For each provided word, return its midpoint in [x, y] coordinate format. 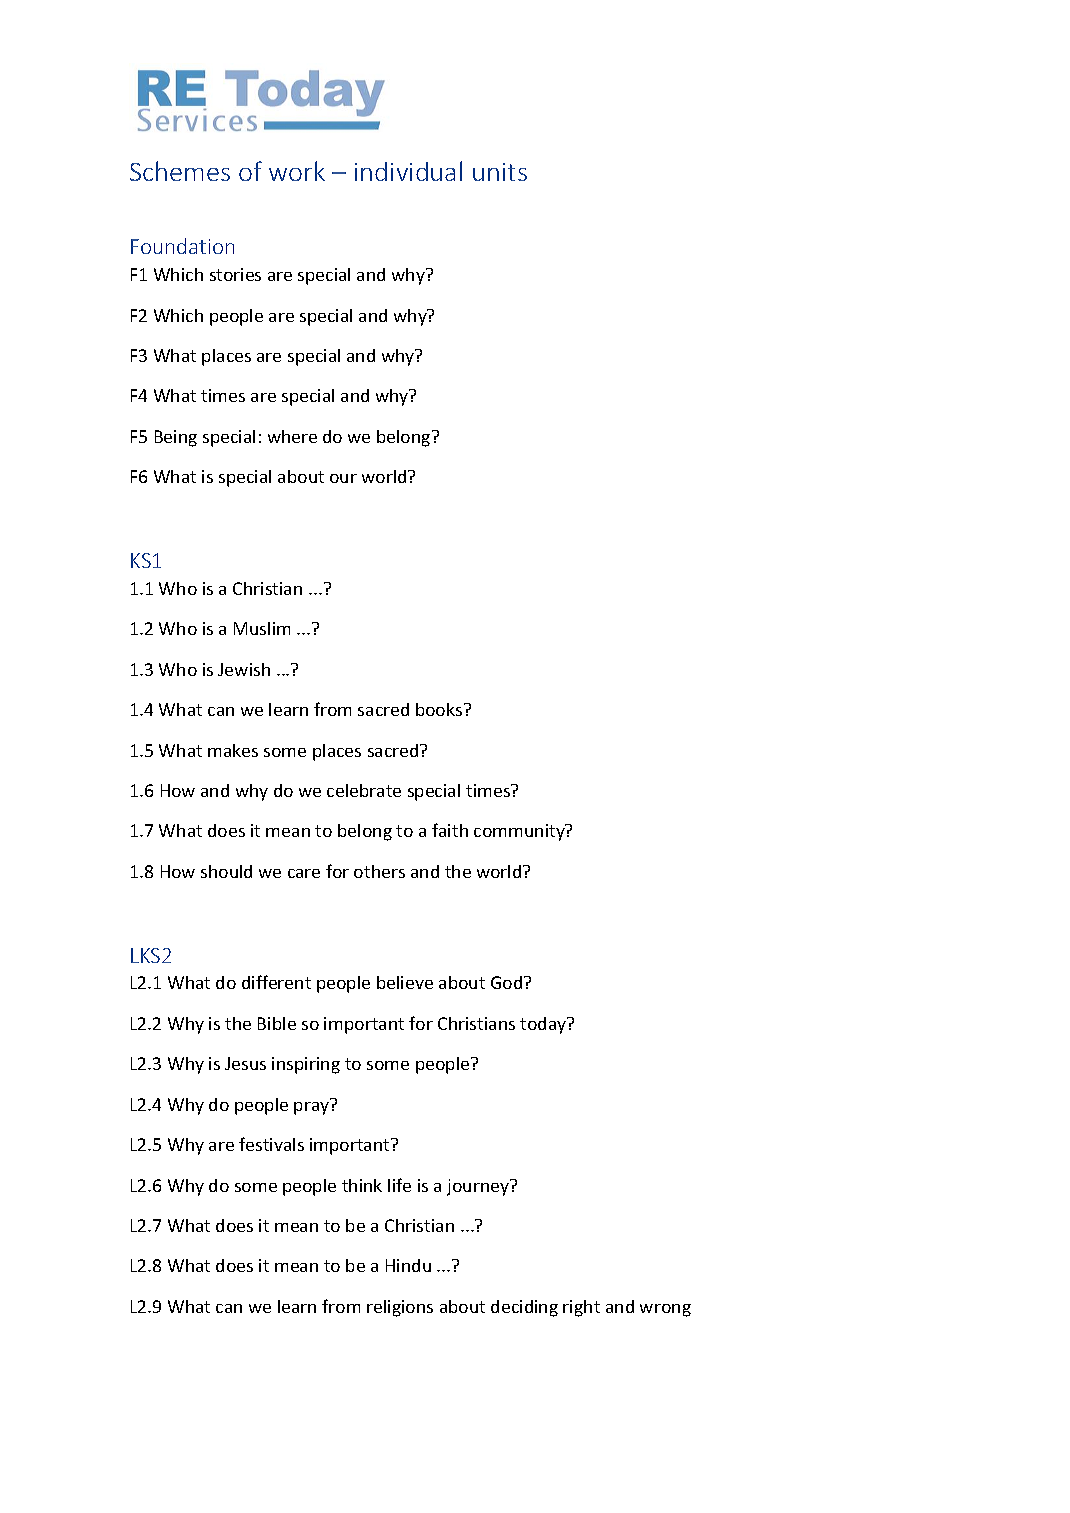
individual [408, 171]
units [500, 172]
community [520, 832]
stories [235, 274]
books [440, 709]
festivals [271, 1144]
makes [233, 750]
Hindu [408, 1265]
